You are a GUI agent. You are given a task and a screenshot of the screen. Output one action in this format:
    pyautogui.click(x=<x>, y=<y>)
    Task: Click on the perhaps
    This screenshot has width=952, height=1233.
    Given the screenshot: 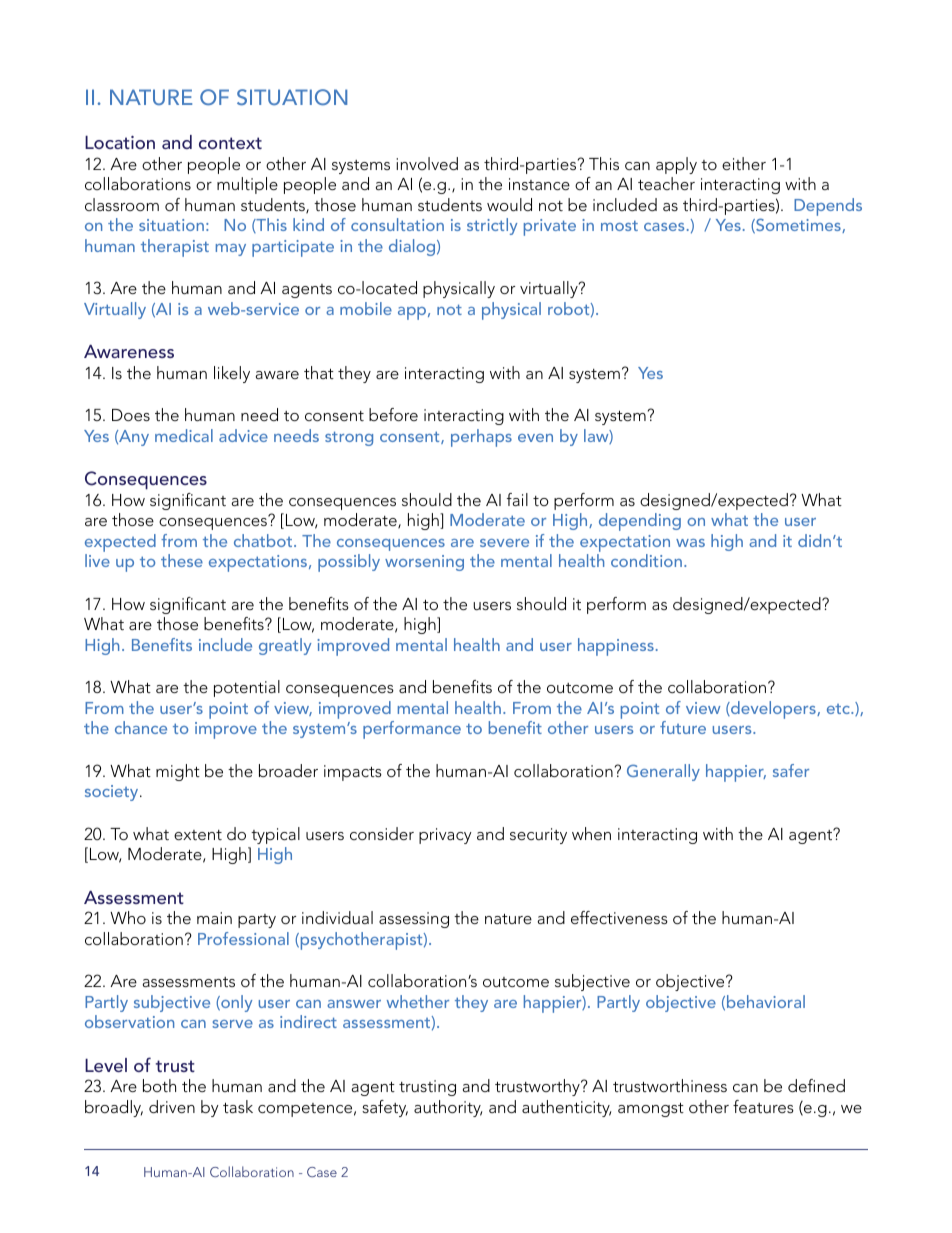 What is the action you would take?
    pyautogui.click(x=481, y=438)
